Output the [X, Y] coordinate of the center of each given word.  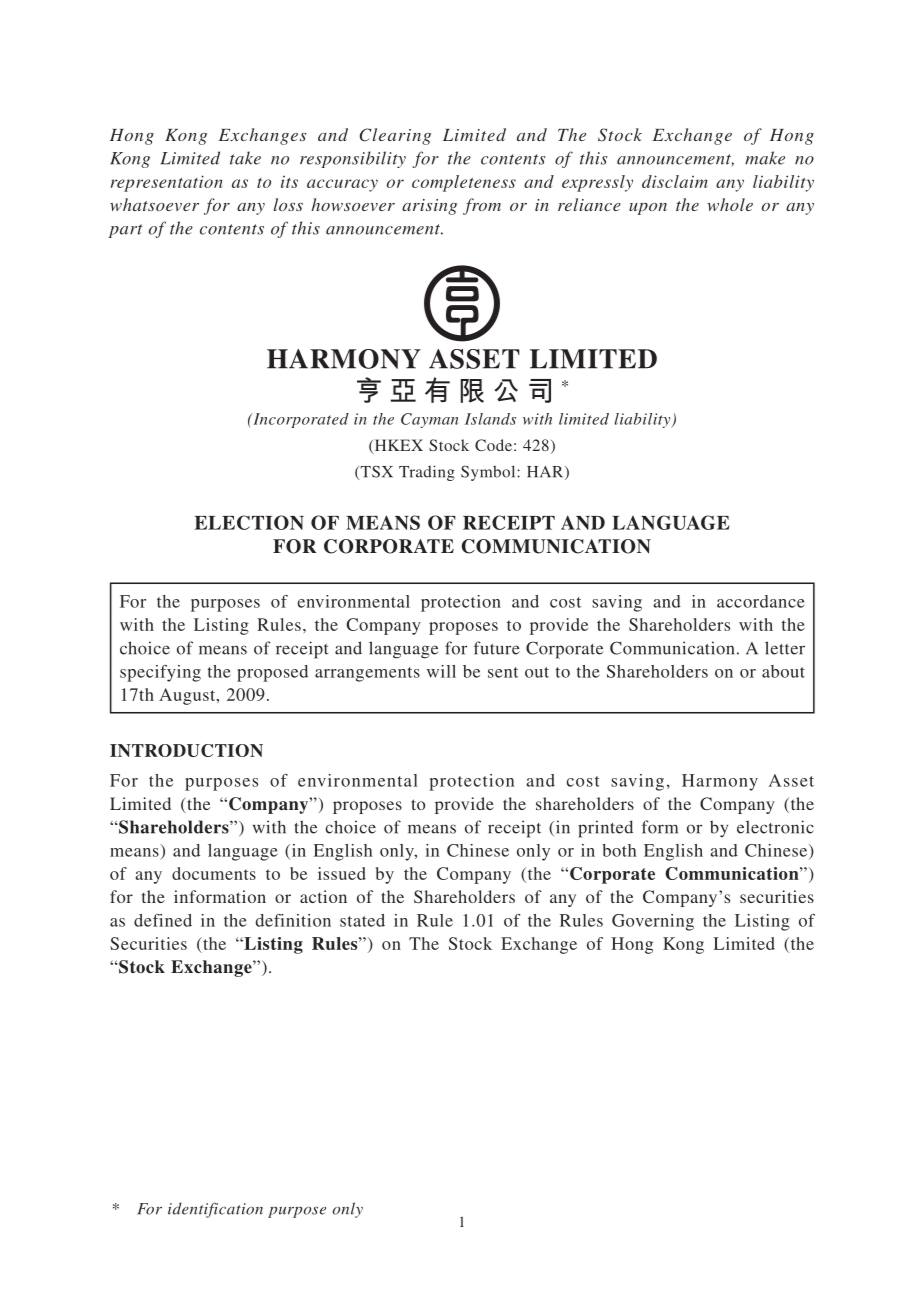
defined [163, 920]
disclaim [675, 181]
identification [215, 1210]
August [188, 696]
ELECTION [249, 522]
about [783, 671]
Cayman [429, 420]
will [441, 671]
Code [493, 445]
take [245, 158]
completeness [464, 183]
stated [362, 920]
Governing [653, 922]
